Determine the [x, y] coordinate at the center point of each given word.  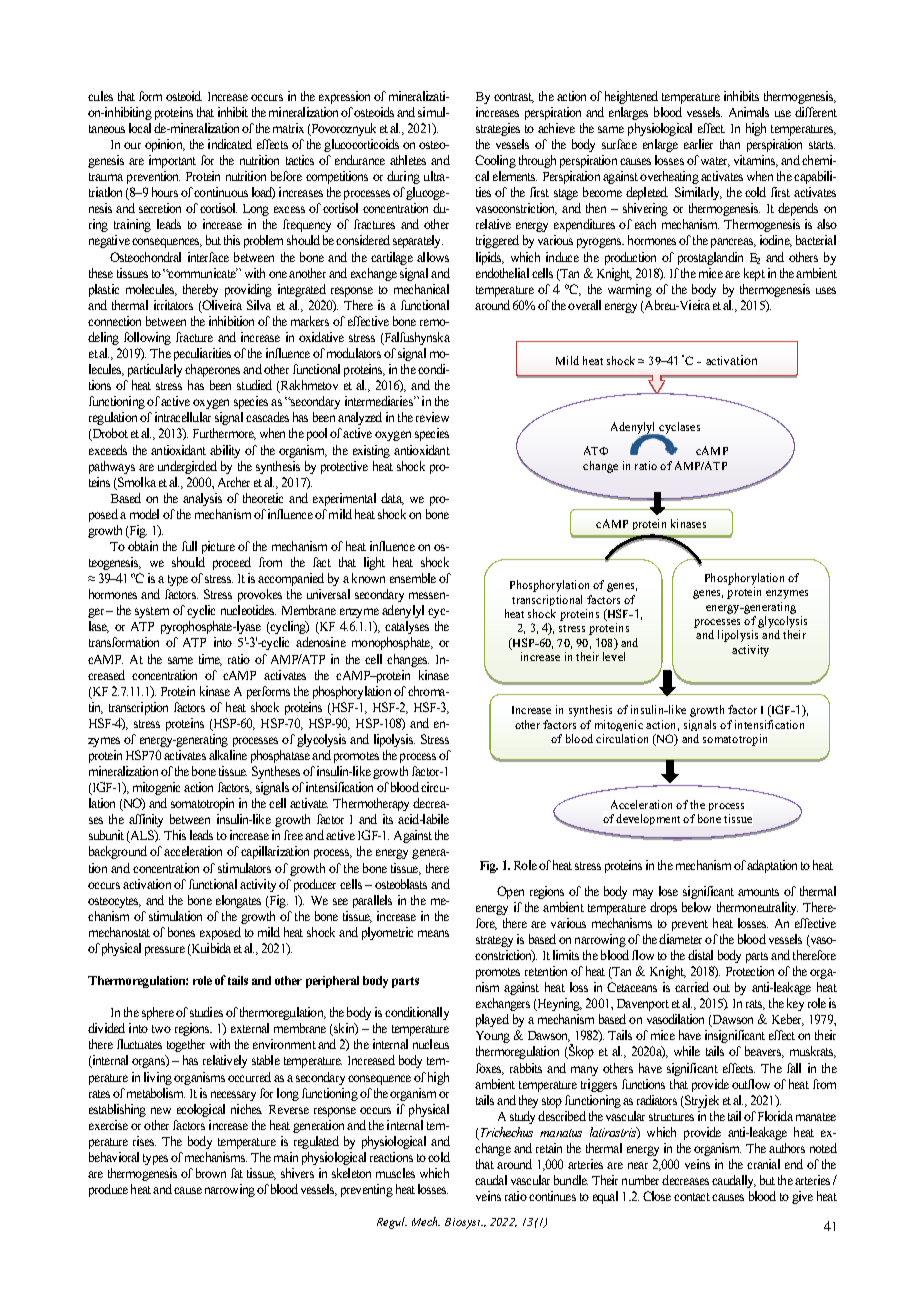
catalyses [407, 627]
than [730, 144]
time [210, 660]
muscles [395, 1173]
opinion [165, 145]
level [614, 656]
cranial [763, 1164]
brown [211, 1173]
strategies [498, 129]
